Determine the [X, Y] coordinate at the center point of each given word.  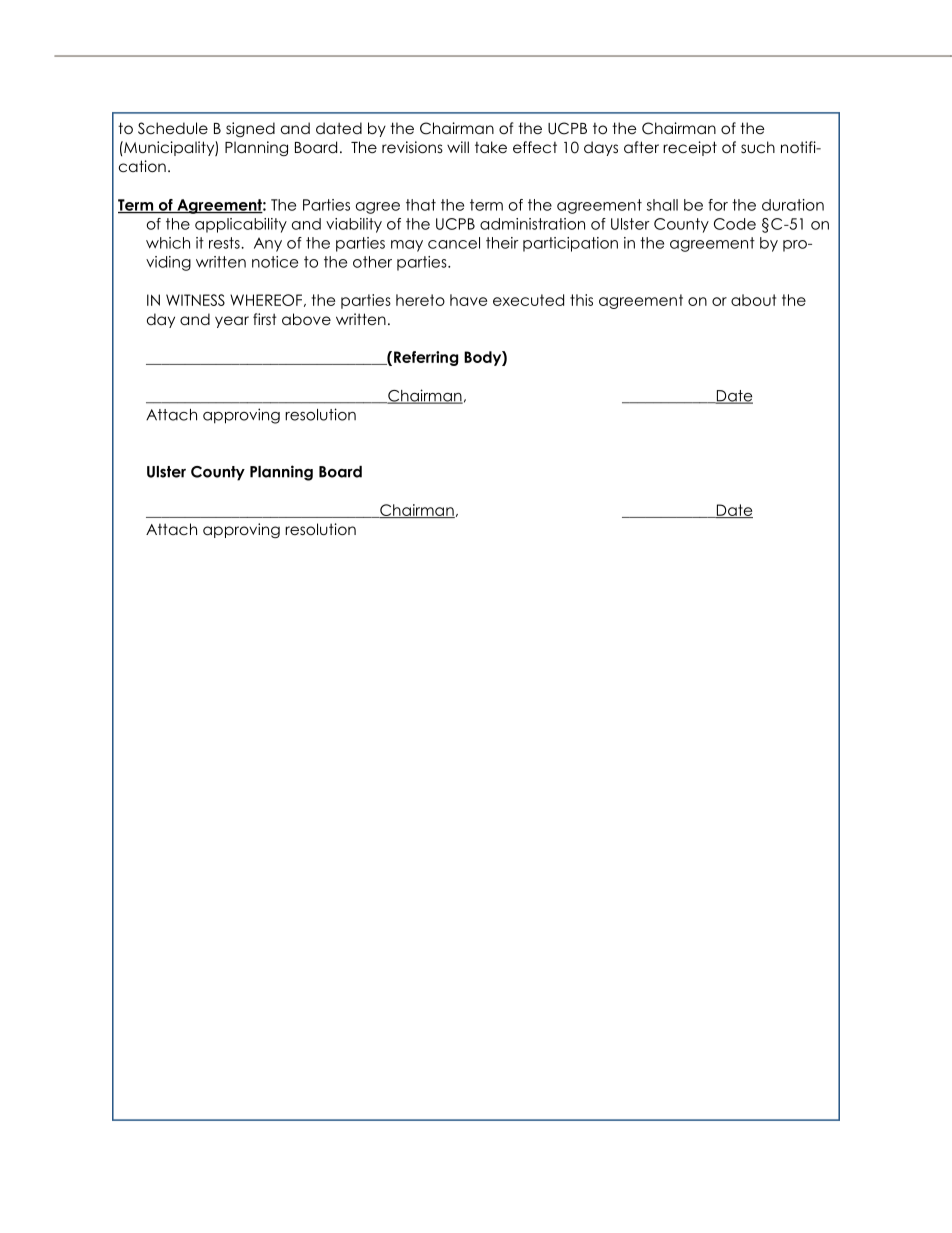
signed [250, 129]
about [753, 300]
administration [532, 224]
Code [735, 224]
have [468, 300]
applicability [241, 225]
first [265, 319]
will [458, 147]
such [758, 147]
